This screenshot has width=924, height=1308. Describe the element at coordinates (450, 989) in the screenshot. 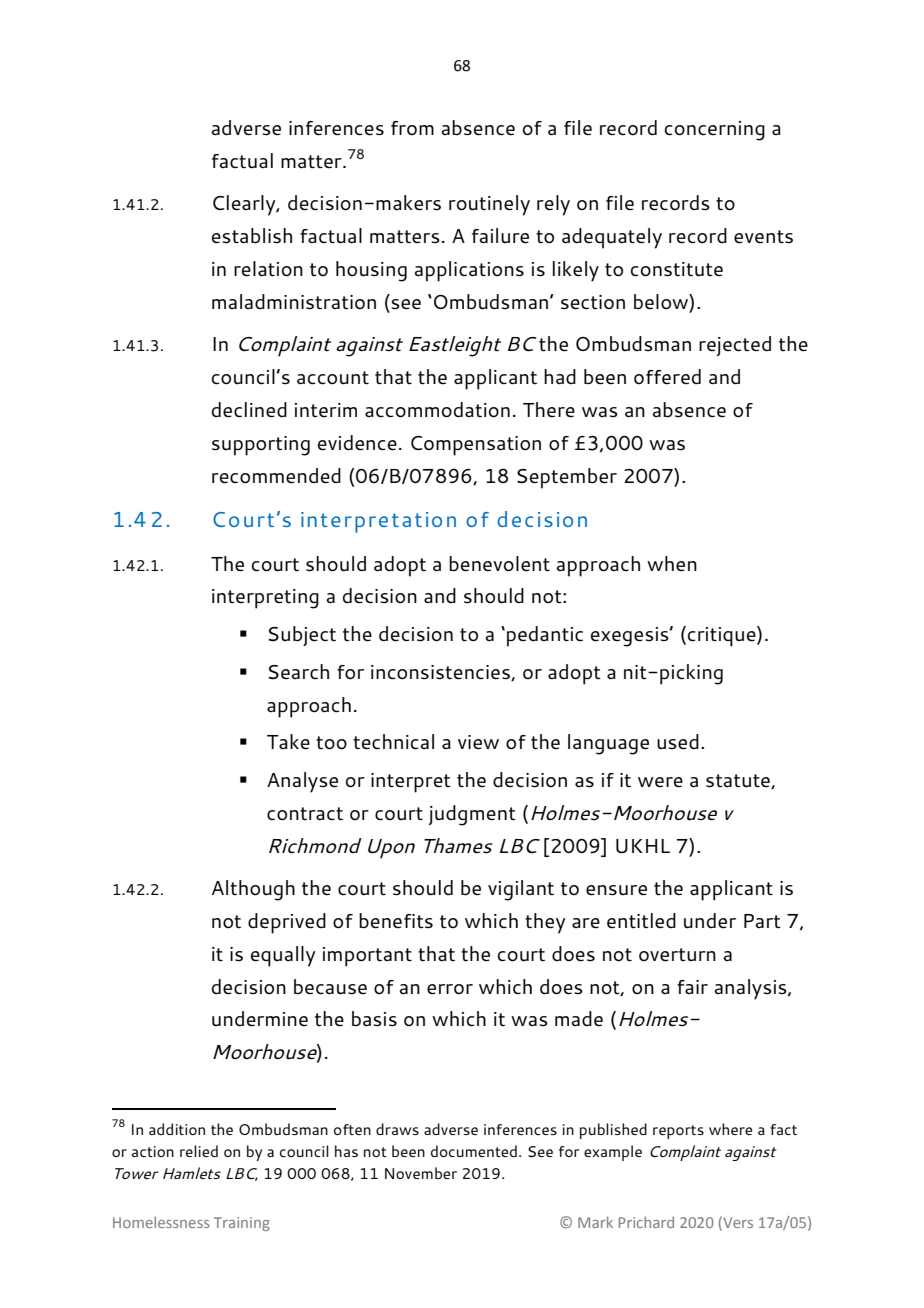

I see `error` at that location.
